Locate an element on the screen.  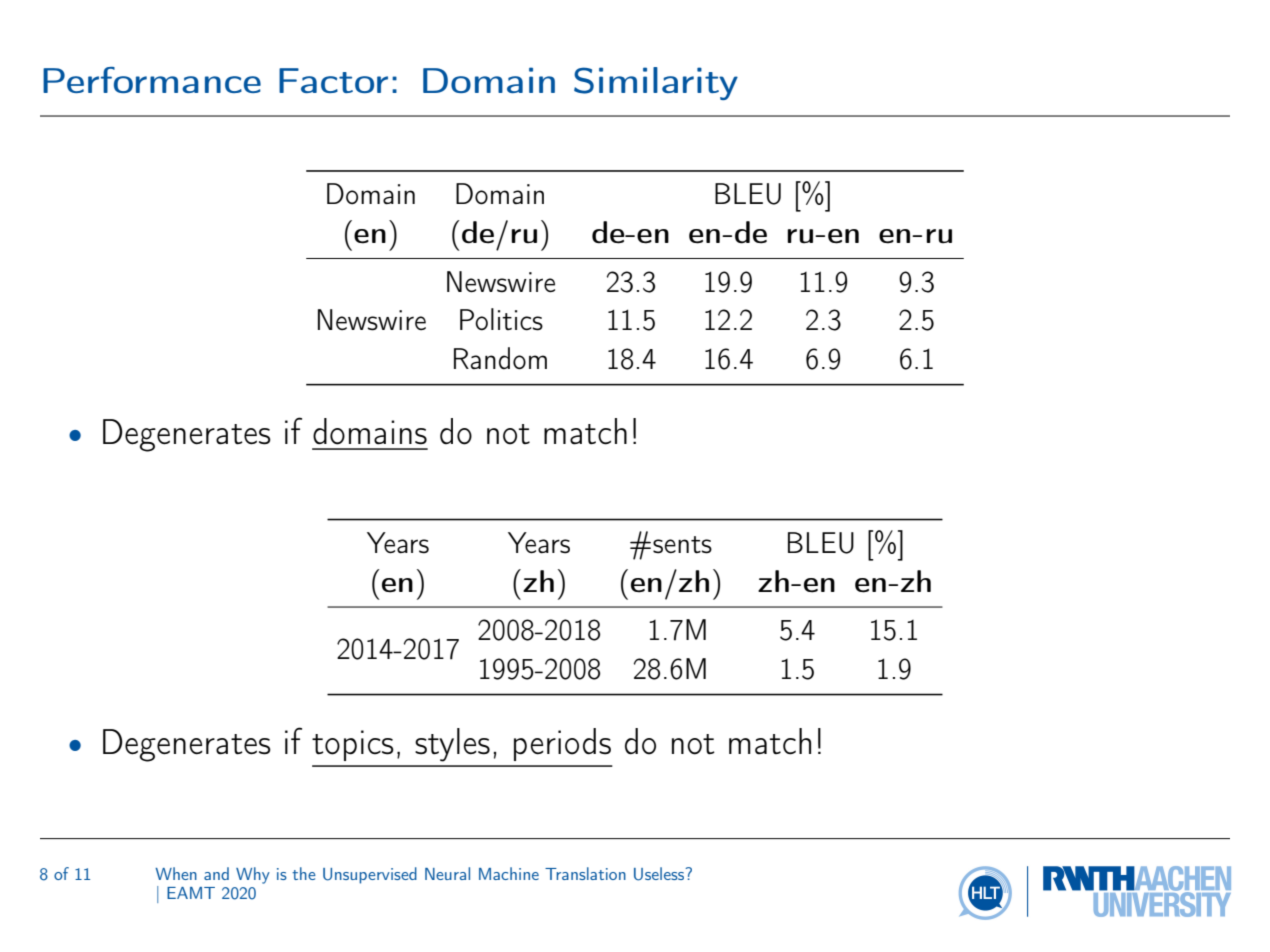
Factor is located at coordinates (333, 80).
